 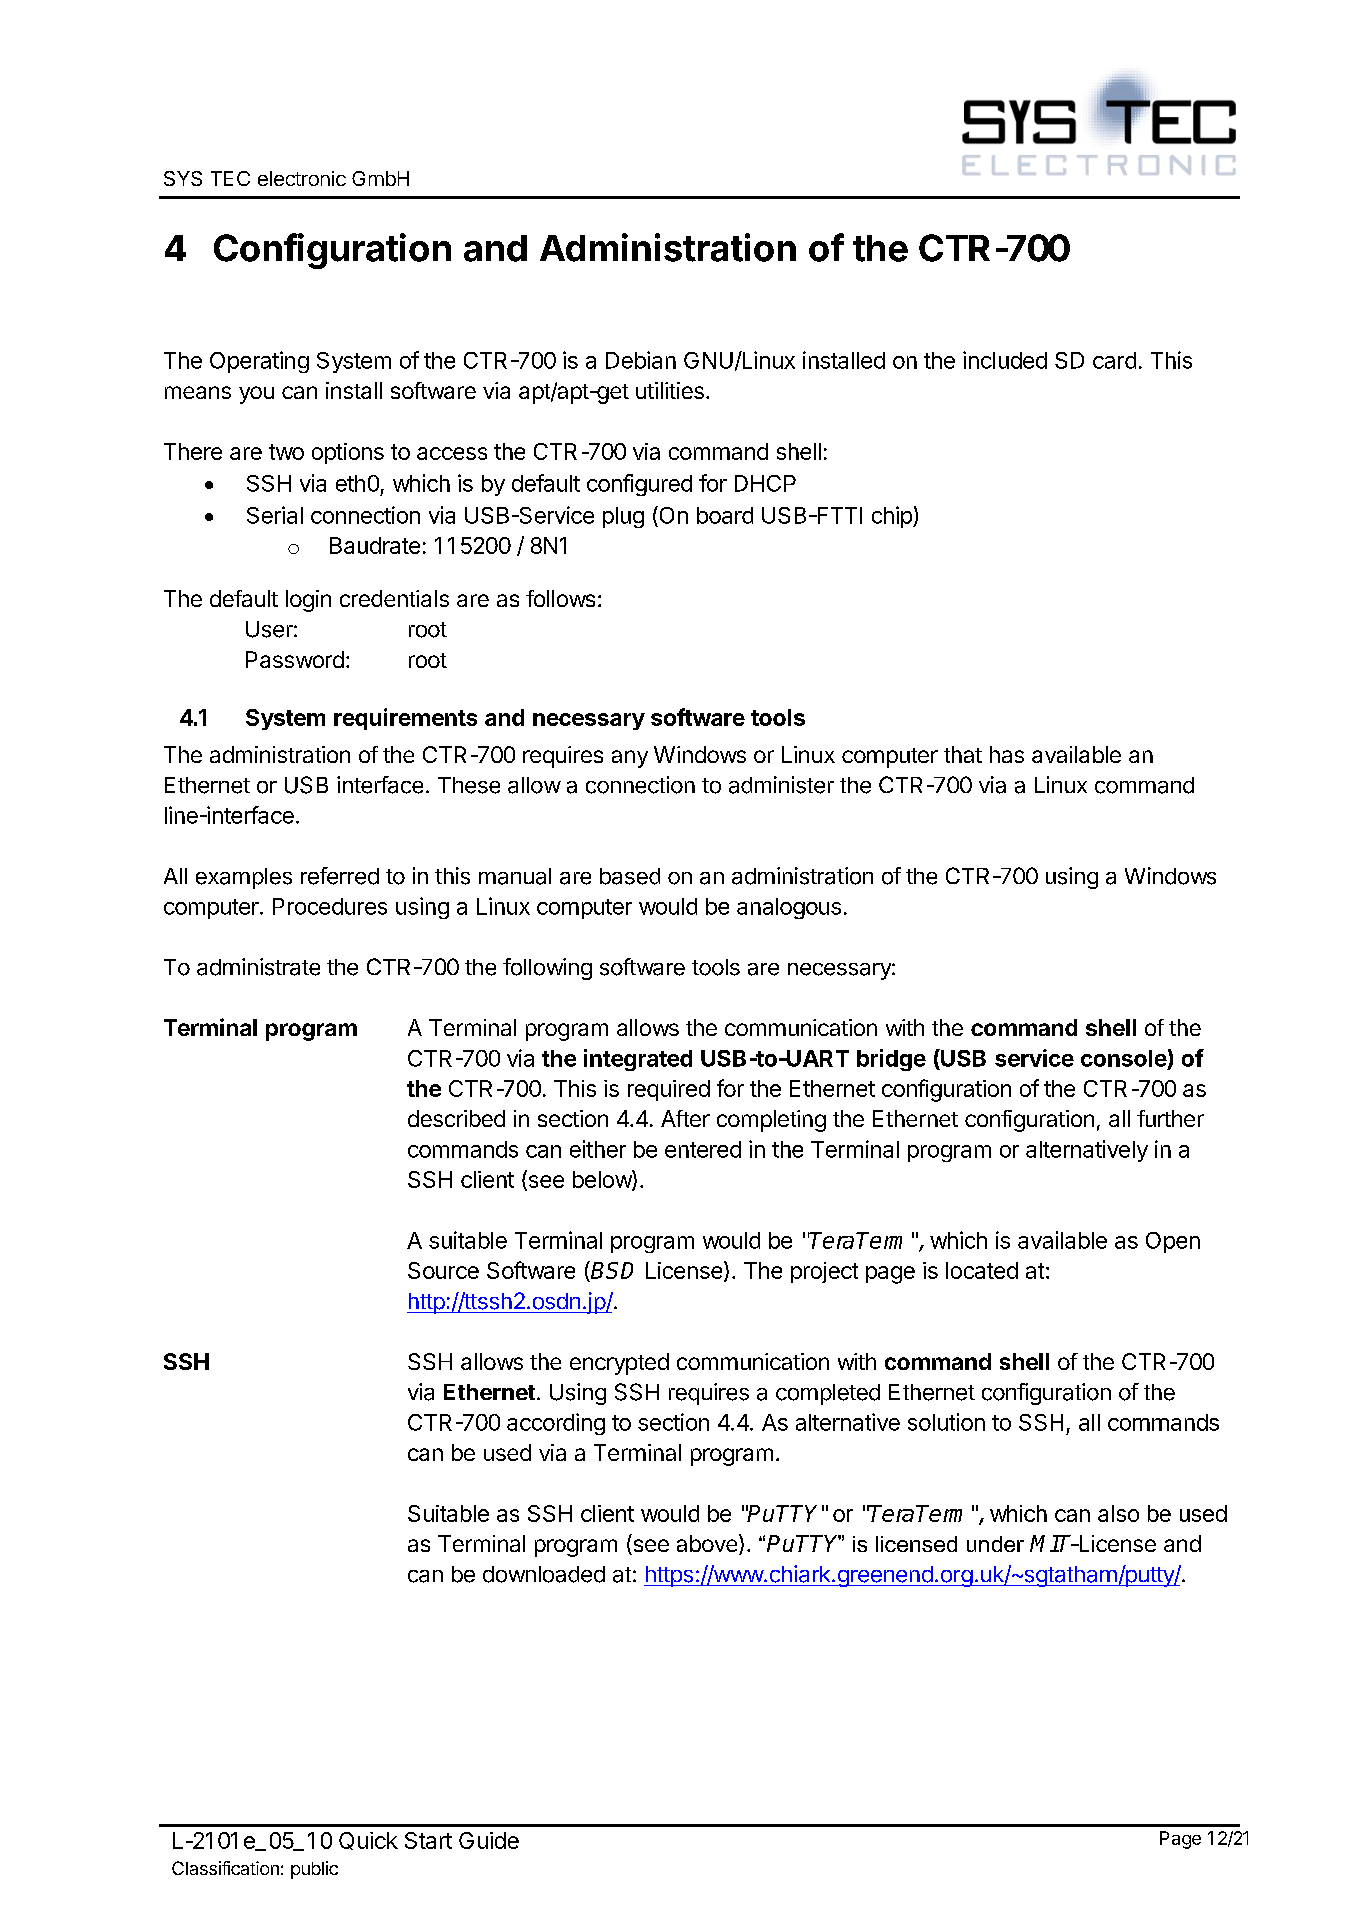 What do you see at coordinates (1005, 360) in the screenshot?
I see `included` at bounding box center [1005, 360].
